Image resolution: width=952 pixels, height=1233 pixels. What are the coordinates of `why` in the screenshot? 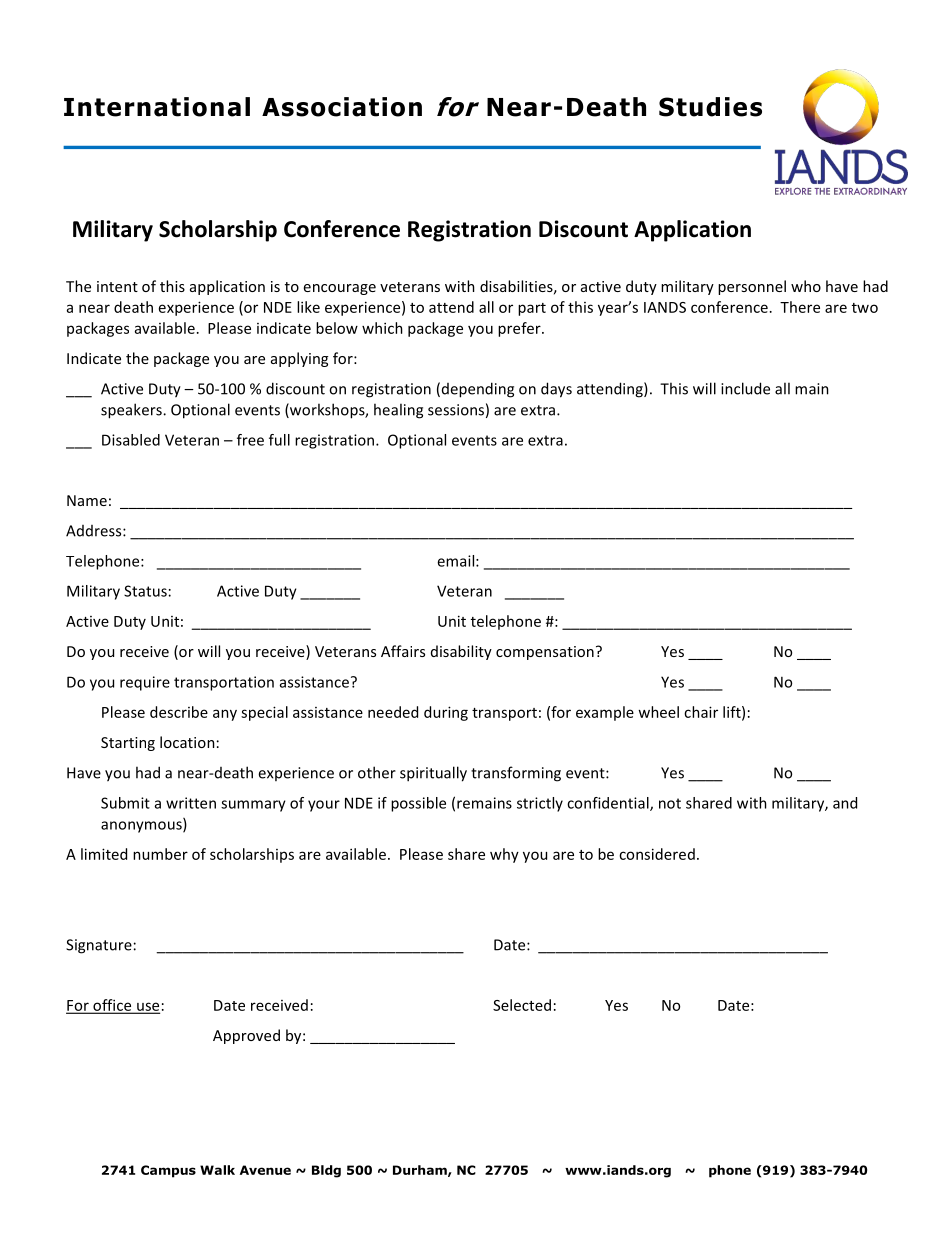 It's located at (504, 855).
